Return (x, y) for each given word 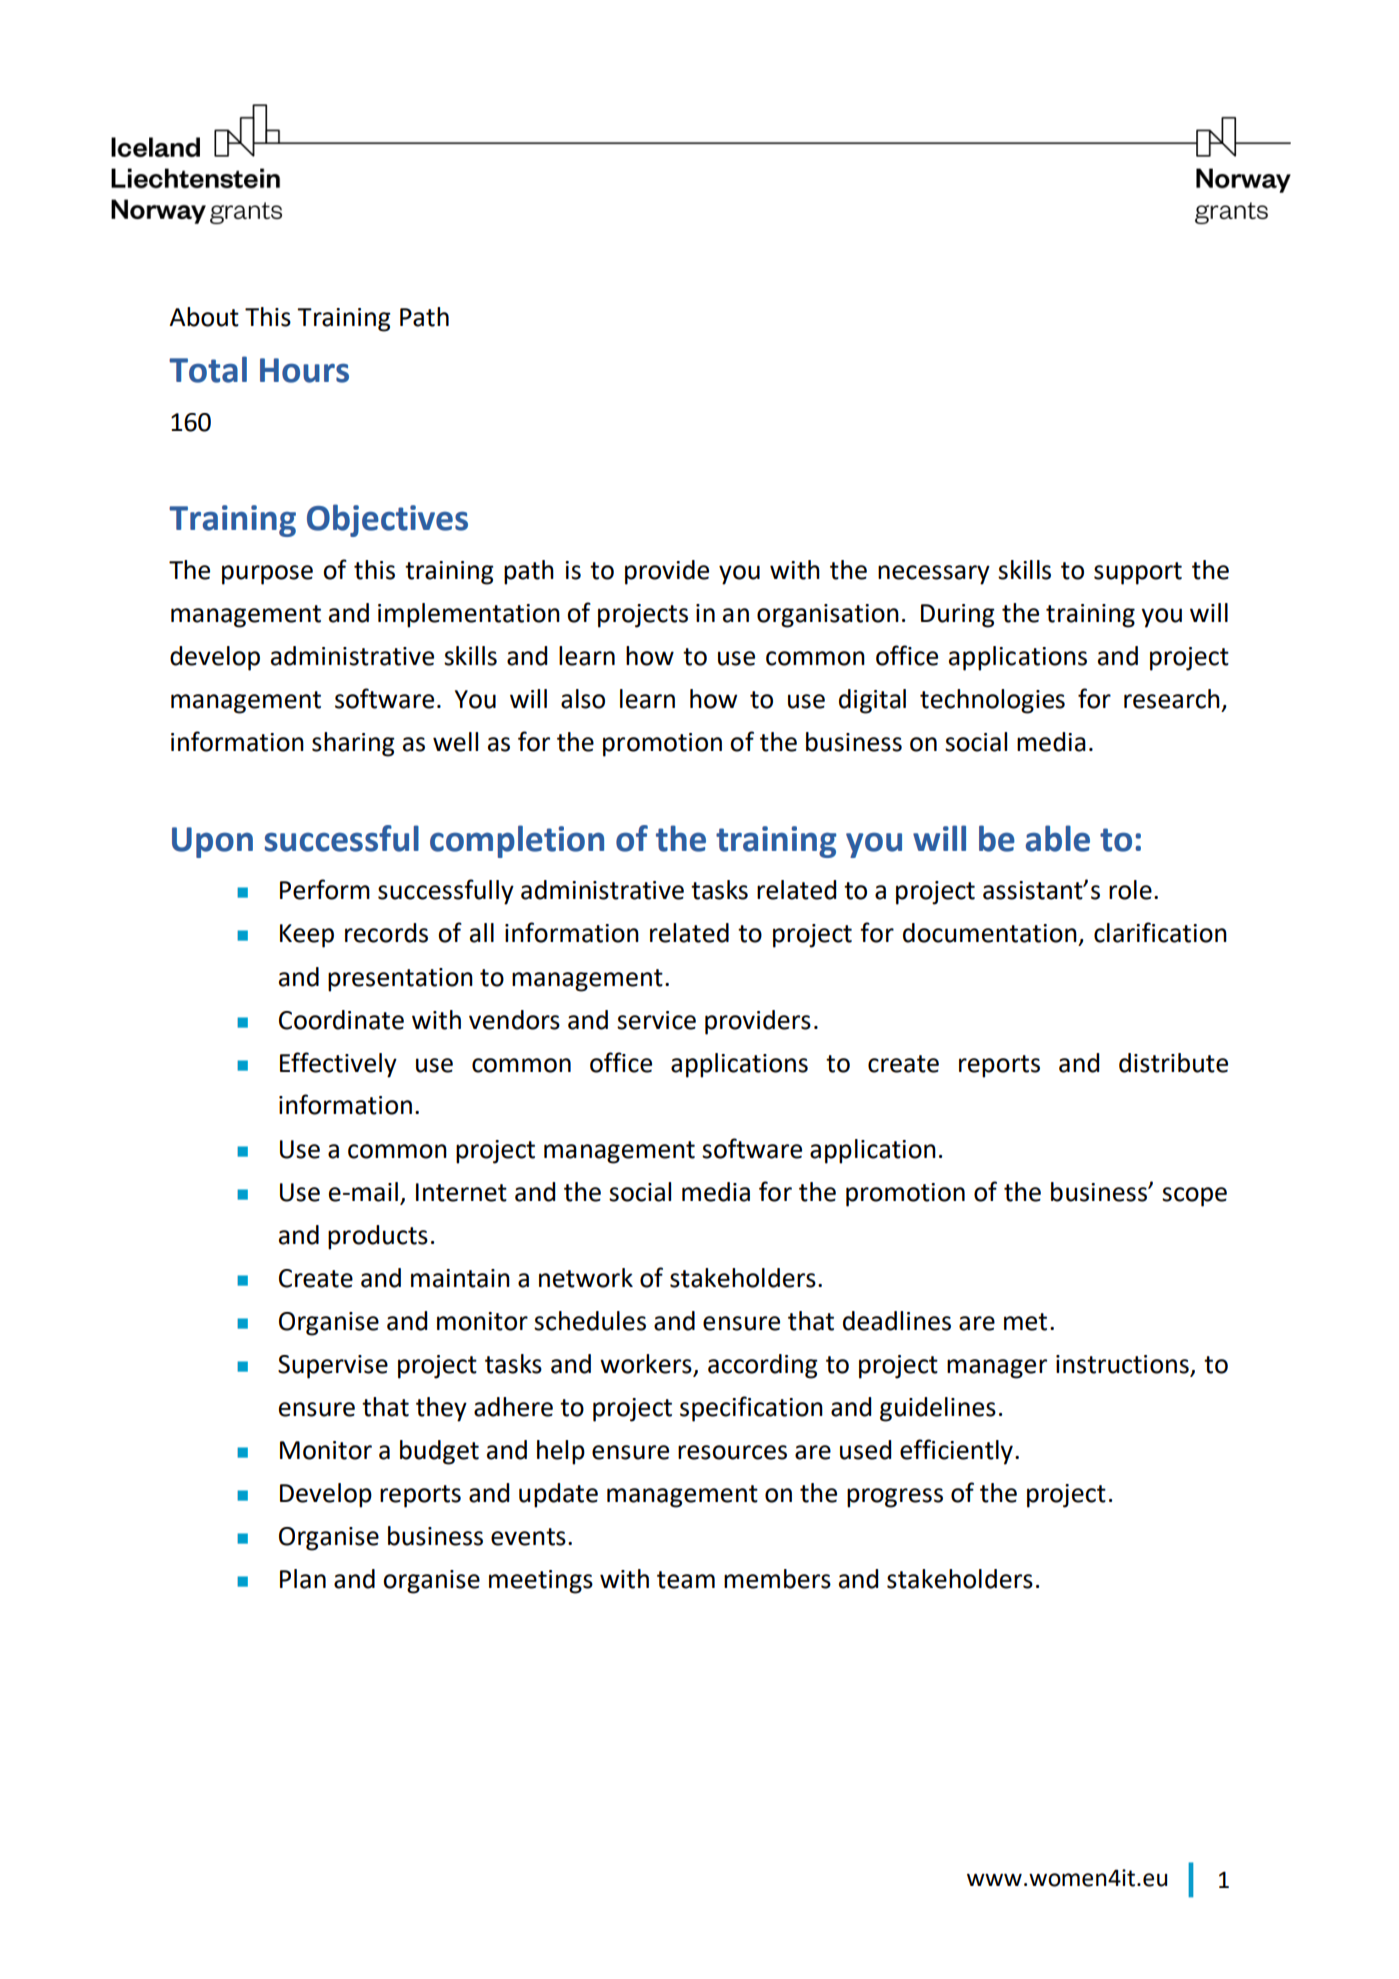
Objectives (387, 520)
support (1138, 573)
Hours (304, 370)
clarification (1160, 932)
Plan (303, 1579)
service (656, 1020)
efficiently (956, 1452)
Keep (307, 936)
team (686, 1580)
